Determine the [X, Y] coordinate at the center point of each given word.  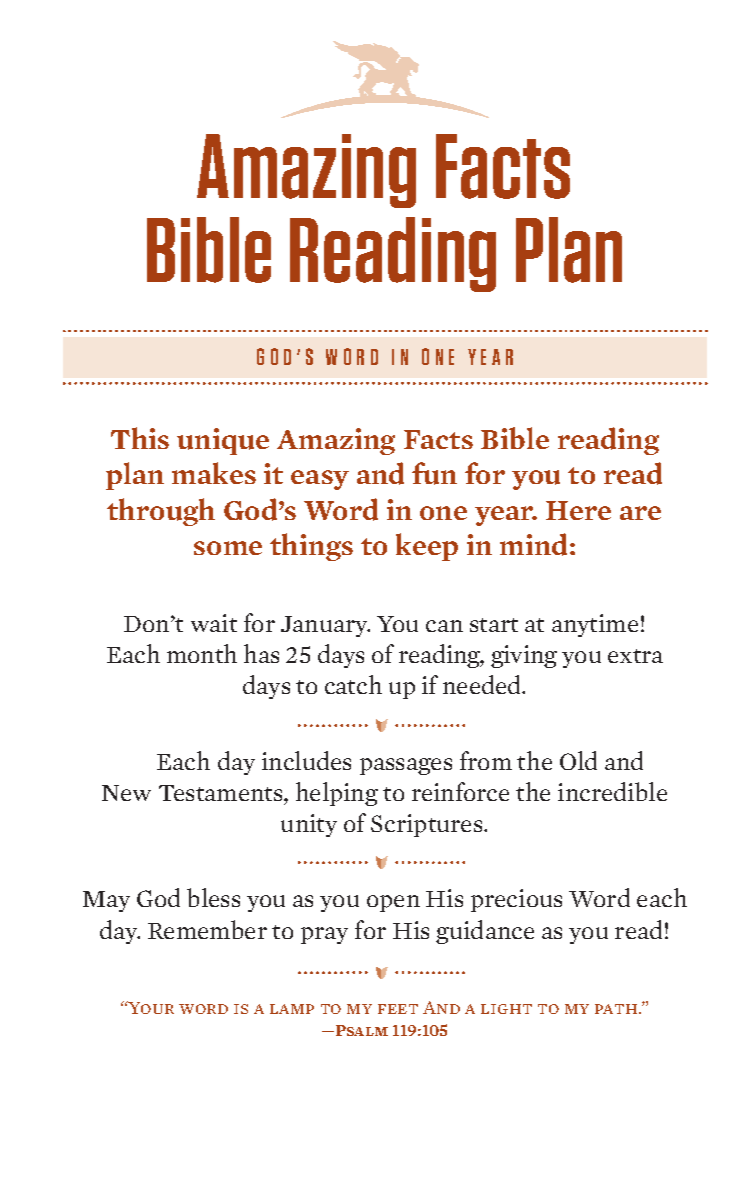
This [140, 438]
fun [434, 473]
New [126, 793]
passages [406, 766]
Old [578, 760]
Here [578, 510]
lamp [292, 1009]
